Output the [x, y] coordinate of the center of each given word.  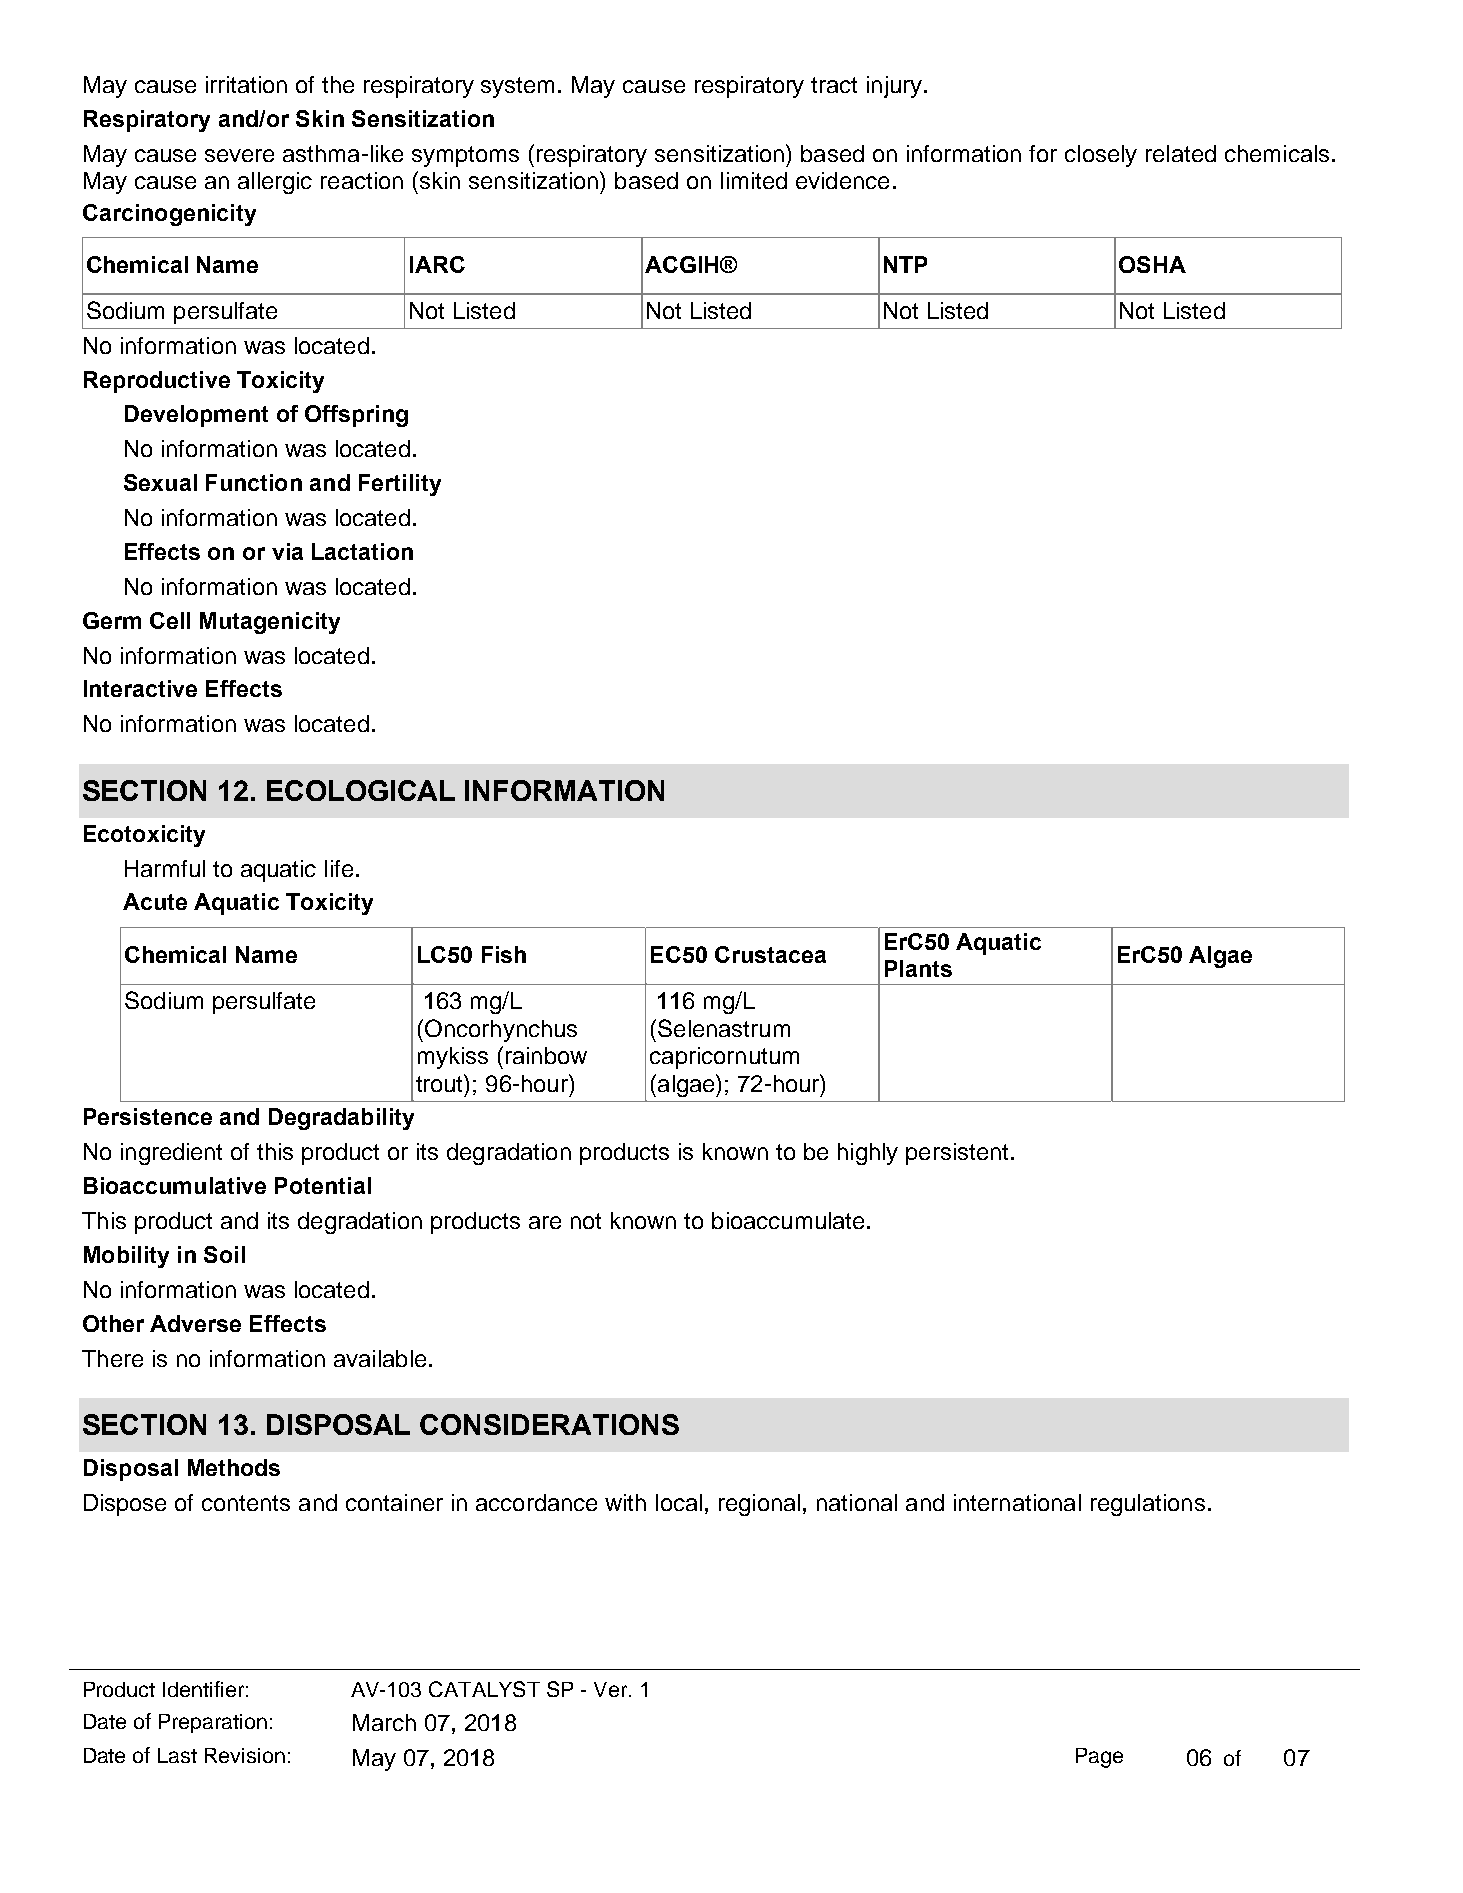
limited [754, 180]
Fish [504, 954]
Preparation [213, 1723]
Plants [918, 968]
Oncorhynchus [501, 1030]
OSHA [1152, 264]
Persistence [148, 1116]
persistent [957, 1154]
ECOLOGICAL [361, 790]
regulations [1148, 1505]
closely [1101, 156]
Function [254, 482]
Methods [234, 1467]
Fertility [400, 485]
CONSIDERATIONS [549, 1424]
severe [239, 155]
